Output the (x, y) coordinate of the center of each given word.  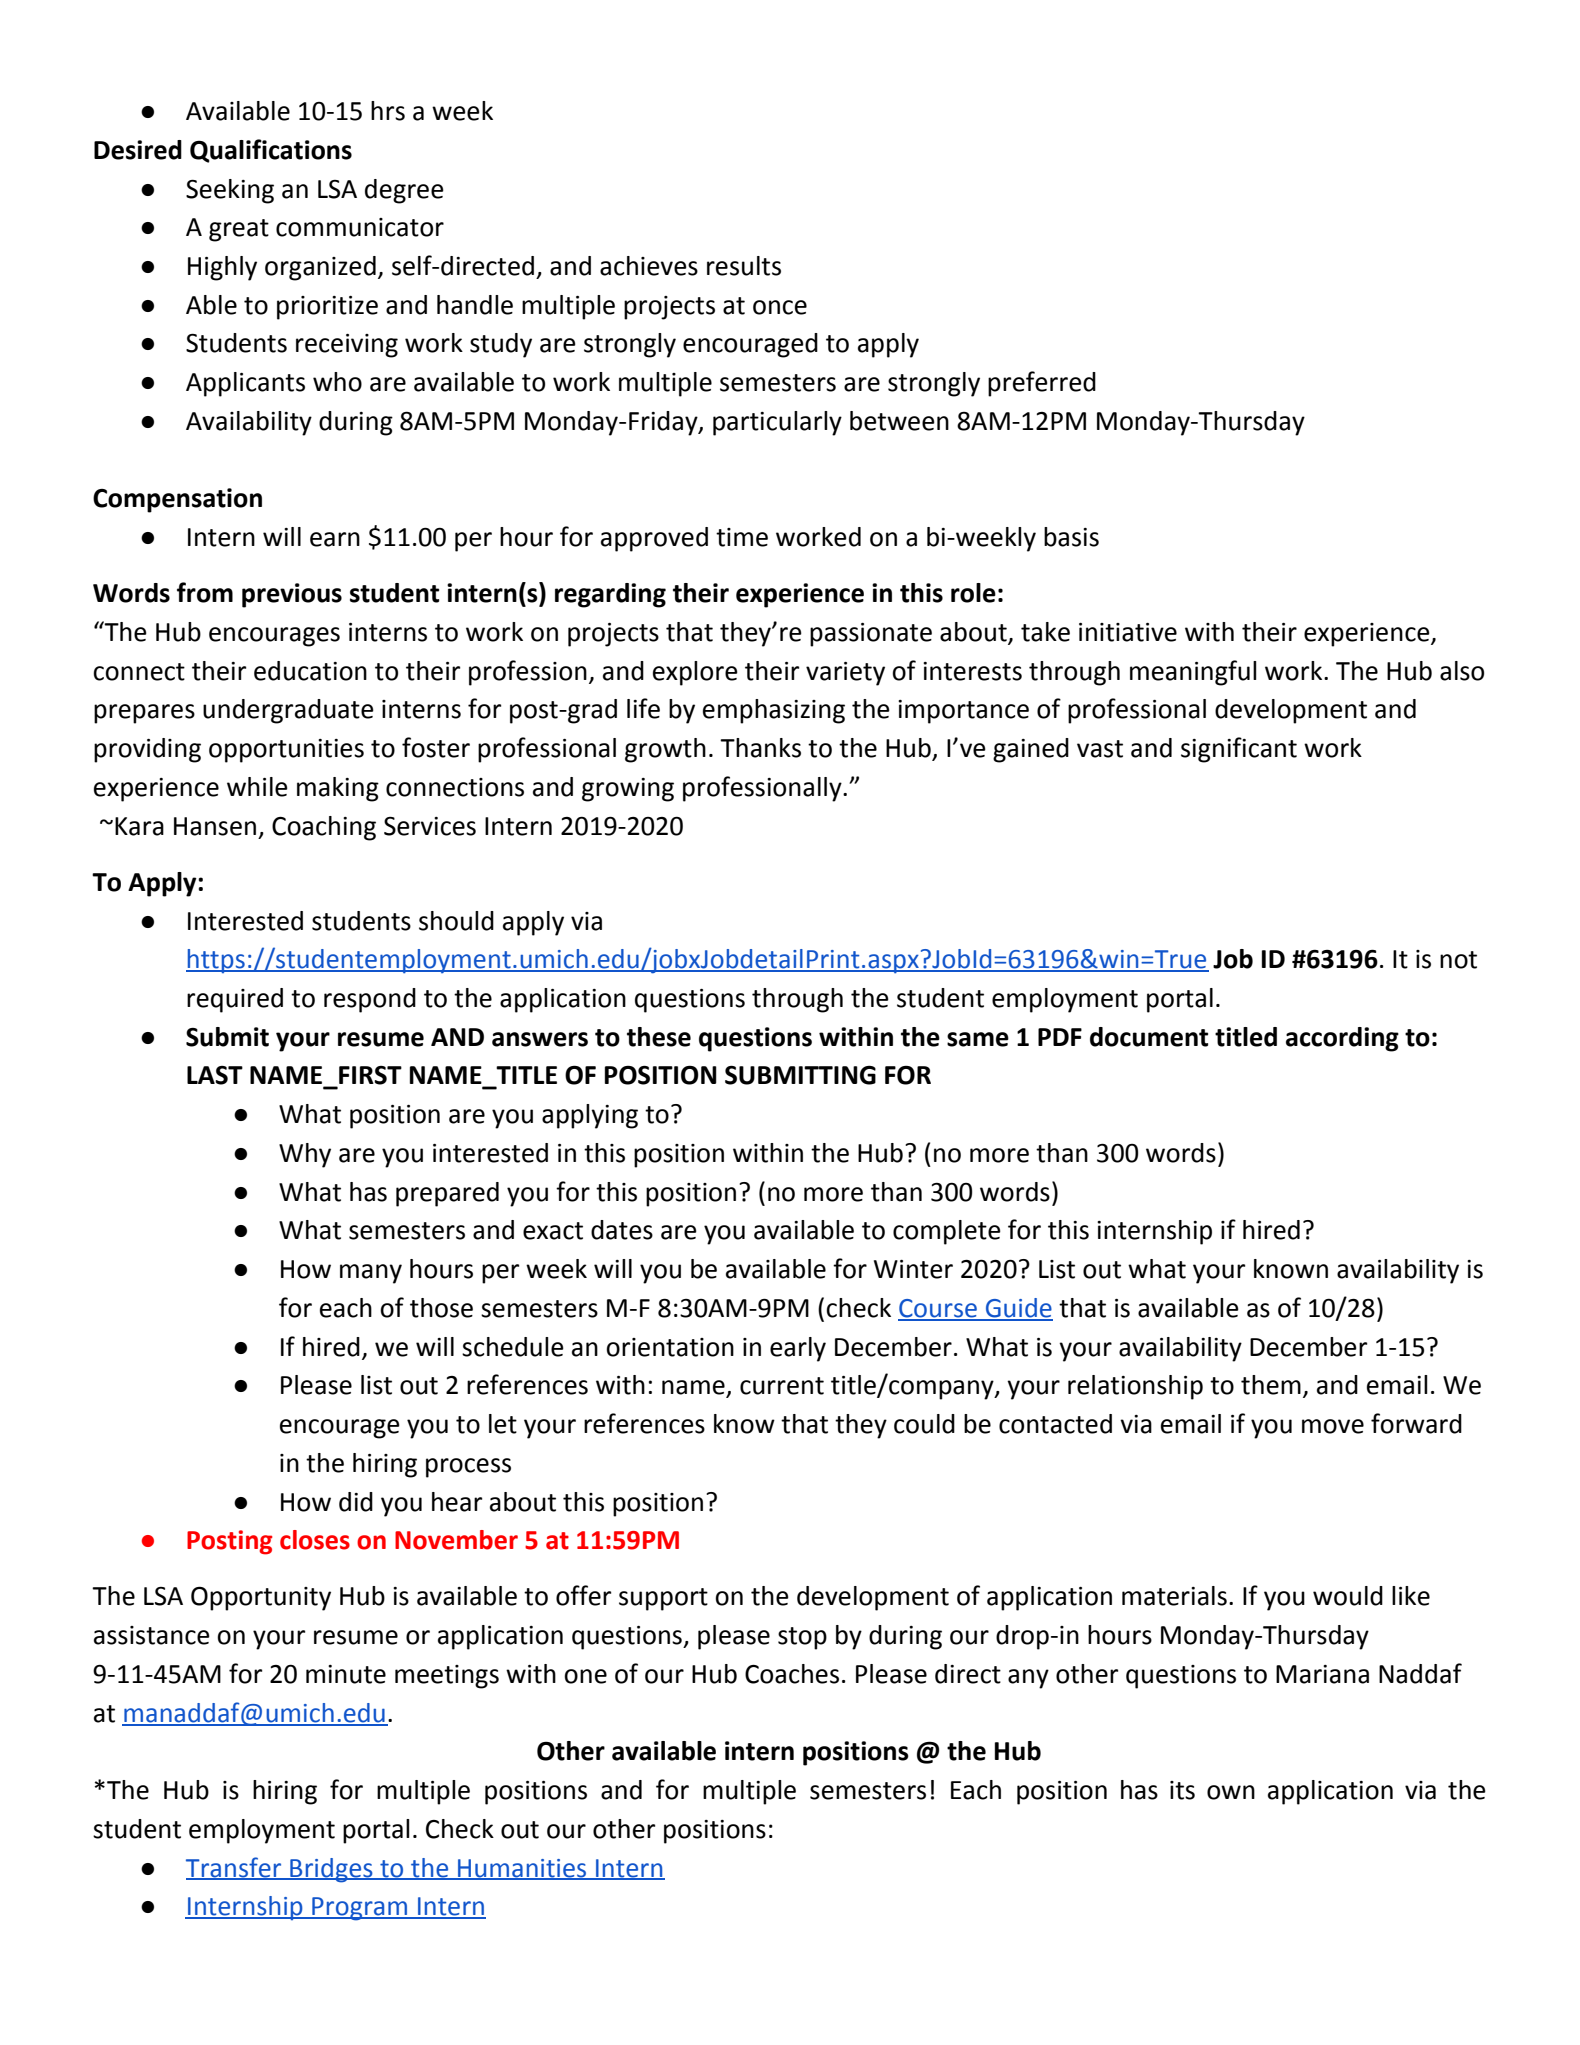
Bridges (331, 1870)
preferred (1042, 384)
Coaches (792, 1674)
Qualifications (271, 151)
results (744, 266)
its (1182, 1790)
